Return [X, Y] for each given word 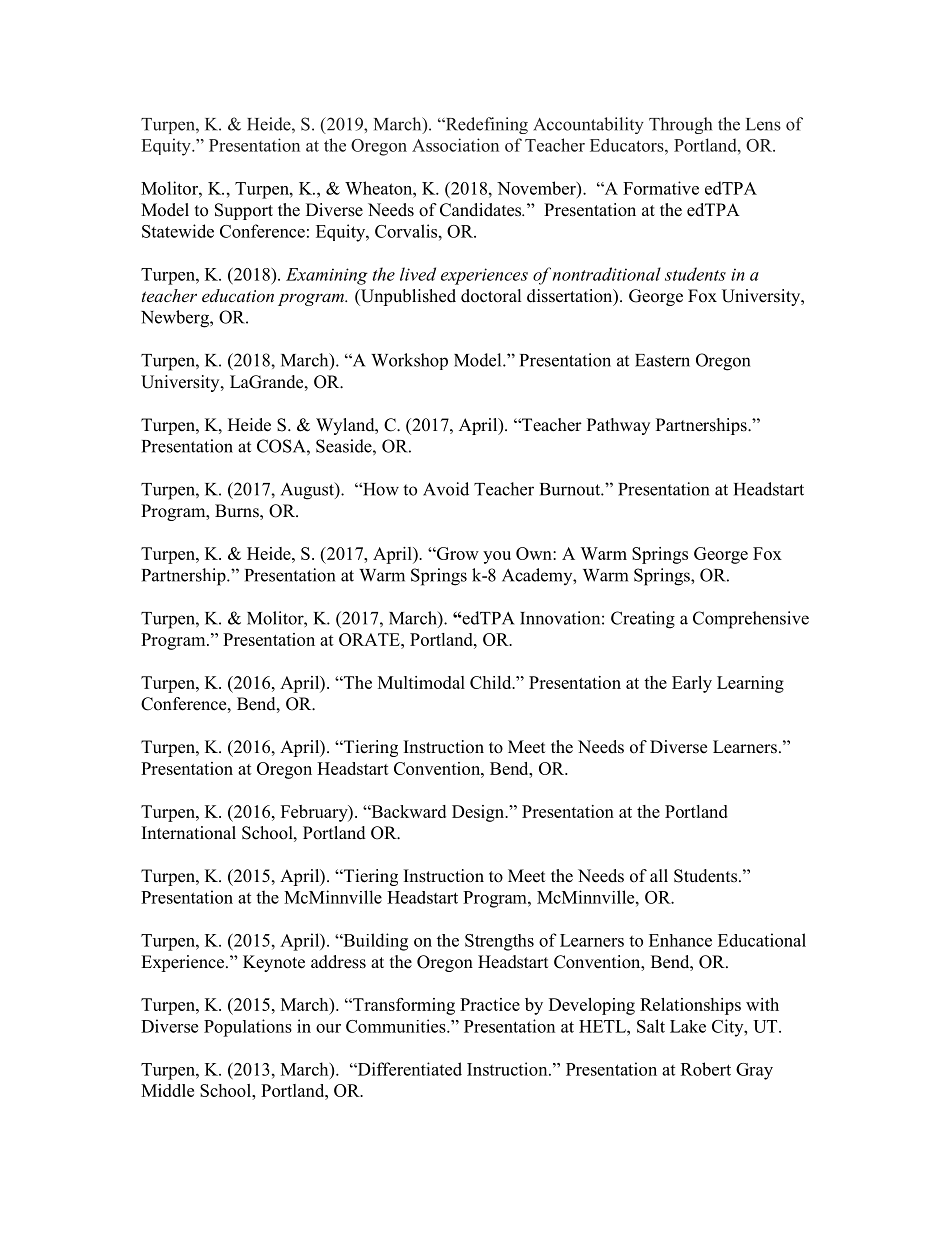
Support [244, 211]
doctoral [491, 296]
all [659, 875]
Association [455, 145]
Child [492, 682]
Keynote [274, 963]
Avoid [446, 489]
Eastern [662, 360]
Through [680, 125]
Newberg [176, 319]
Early [692, 684]
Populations [248, 1028]
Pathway [618, 426]
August [308, 491]
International [189, 833]
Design [479, 813]
